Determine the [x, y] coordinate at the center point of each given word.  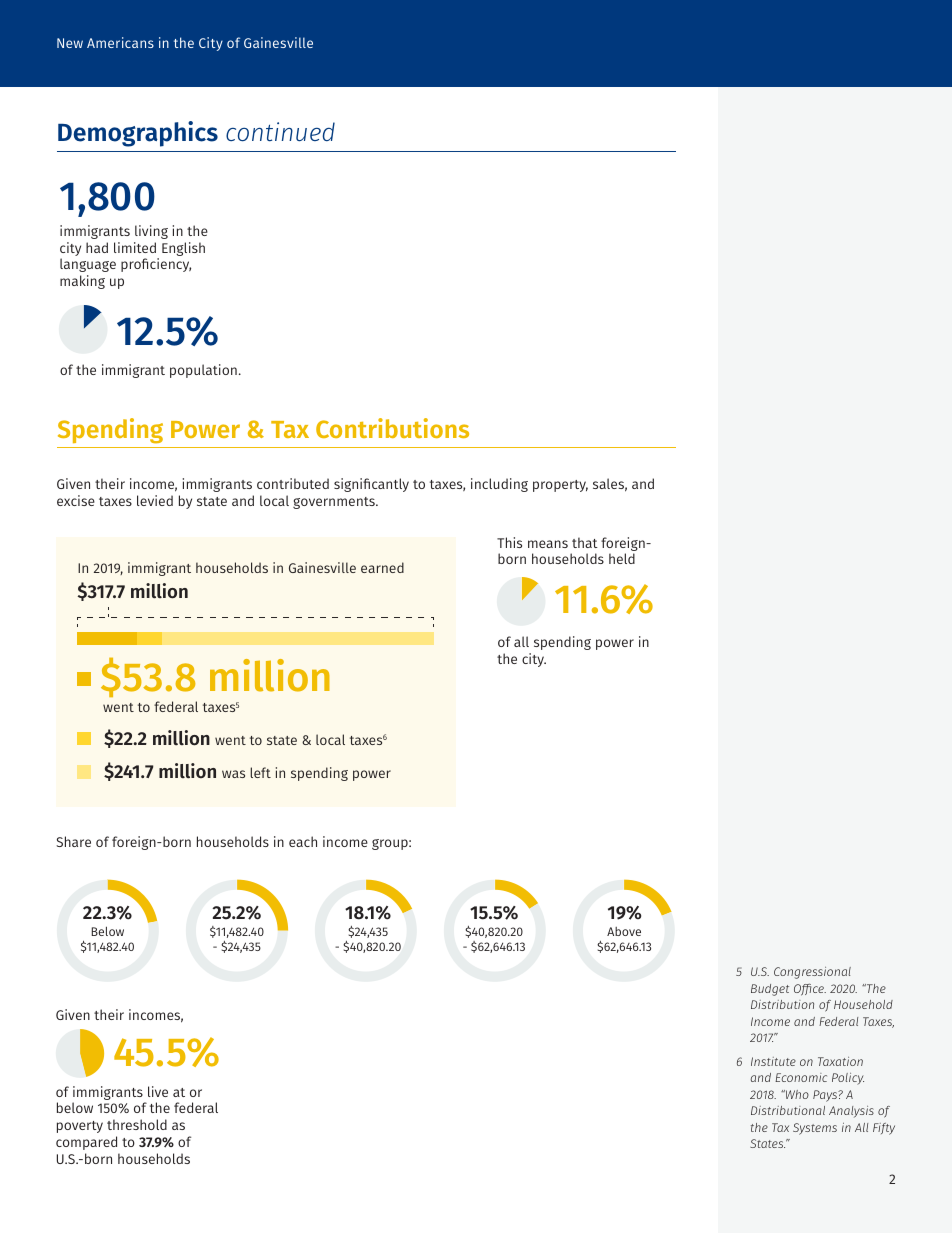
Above [624, 931]
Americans [120, 42]
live [158, 1091]
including [499, 485]
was [233, 774]
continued [280, 131]
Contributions [392, 428]
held [622, 558]
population [203, 371]
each [303, 841]
